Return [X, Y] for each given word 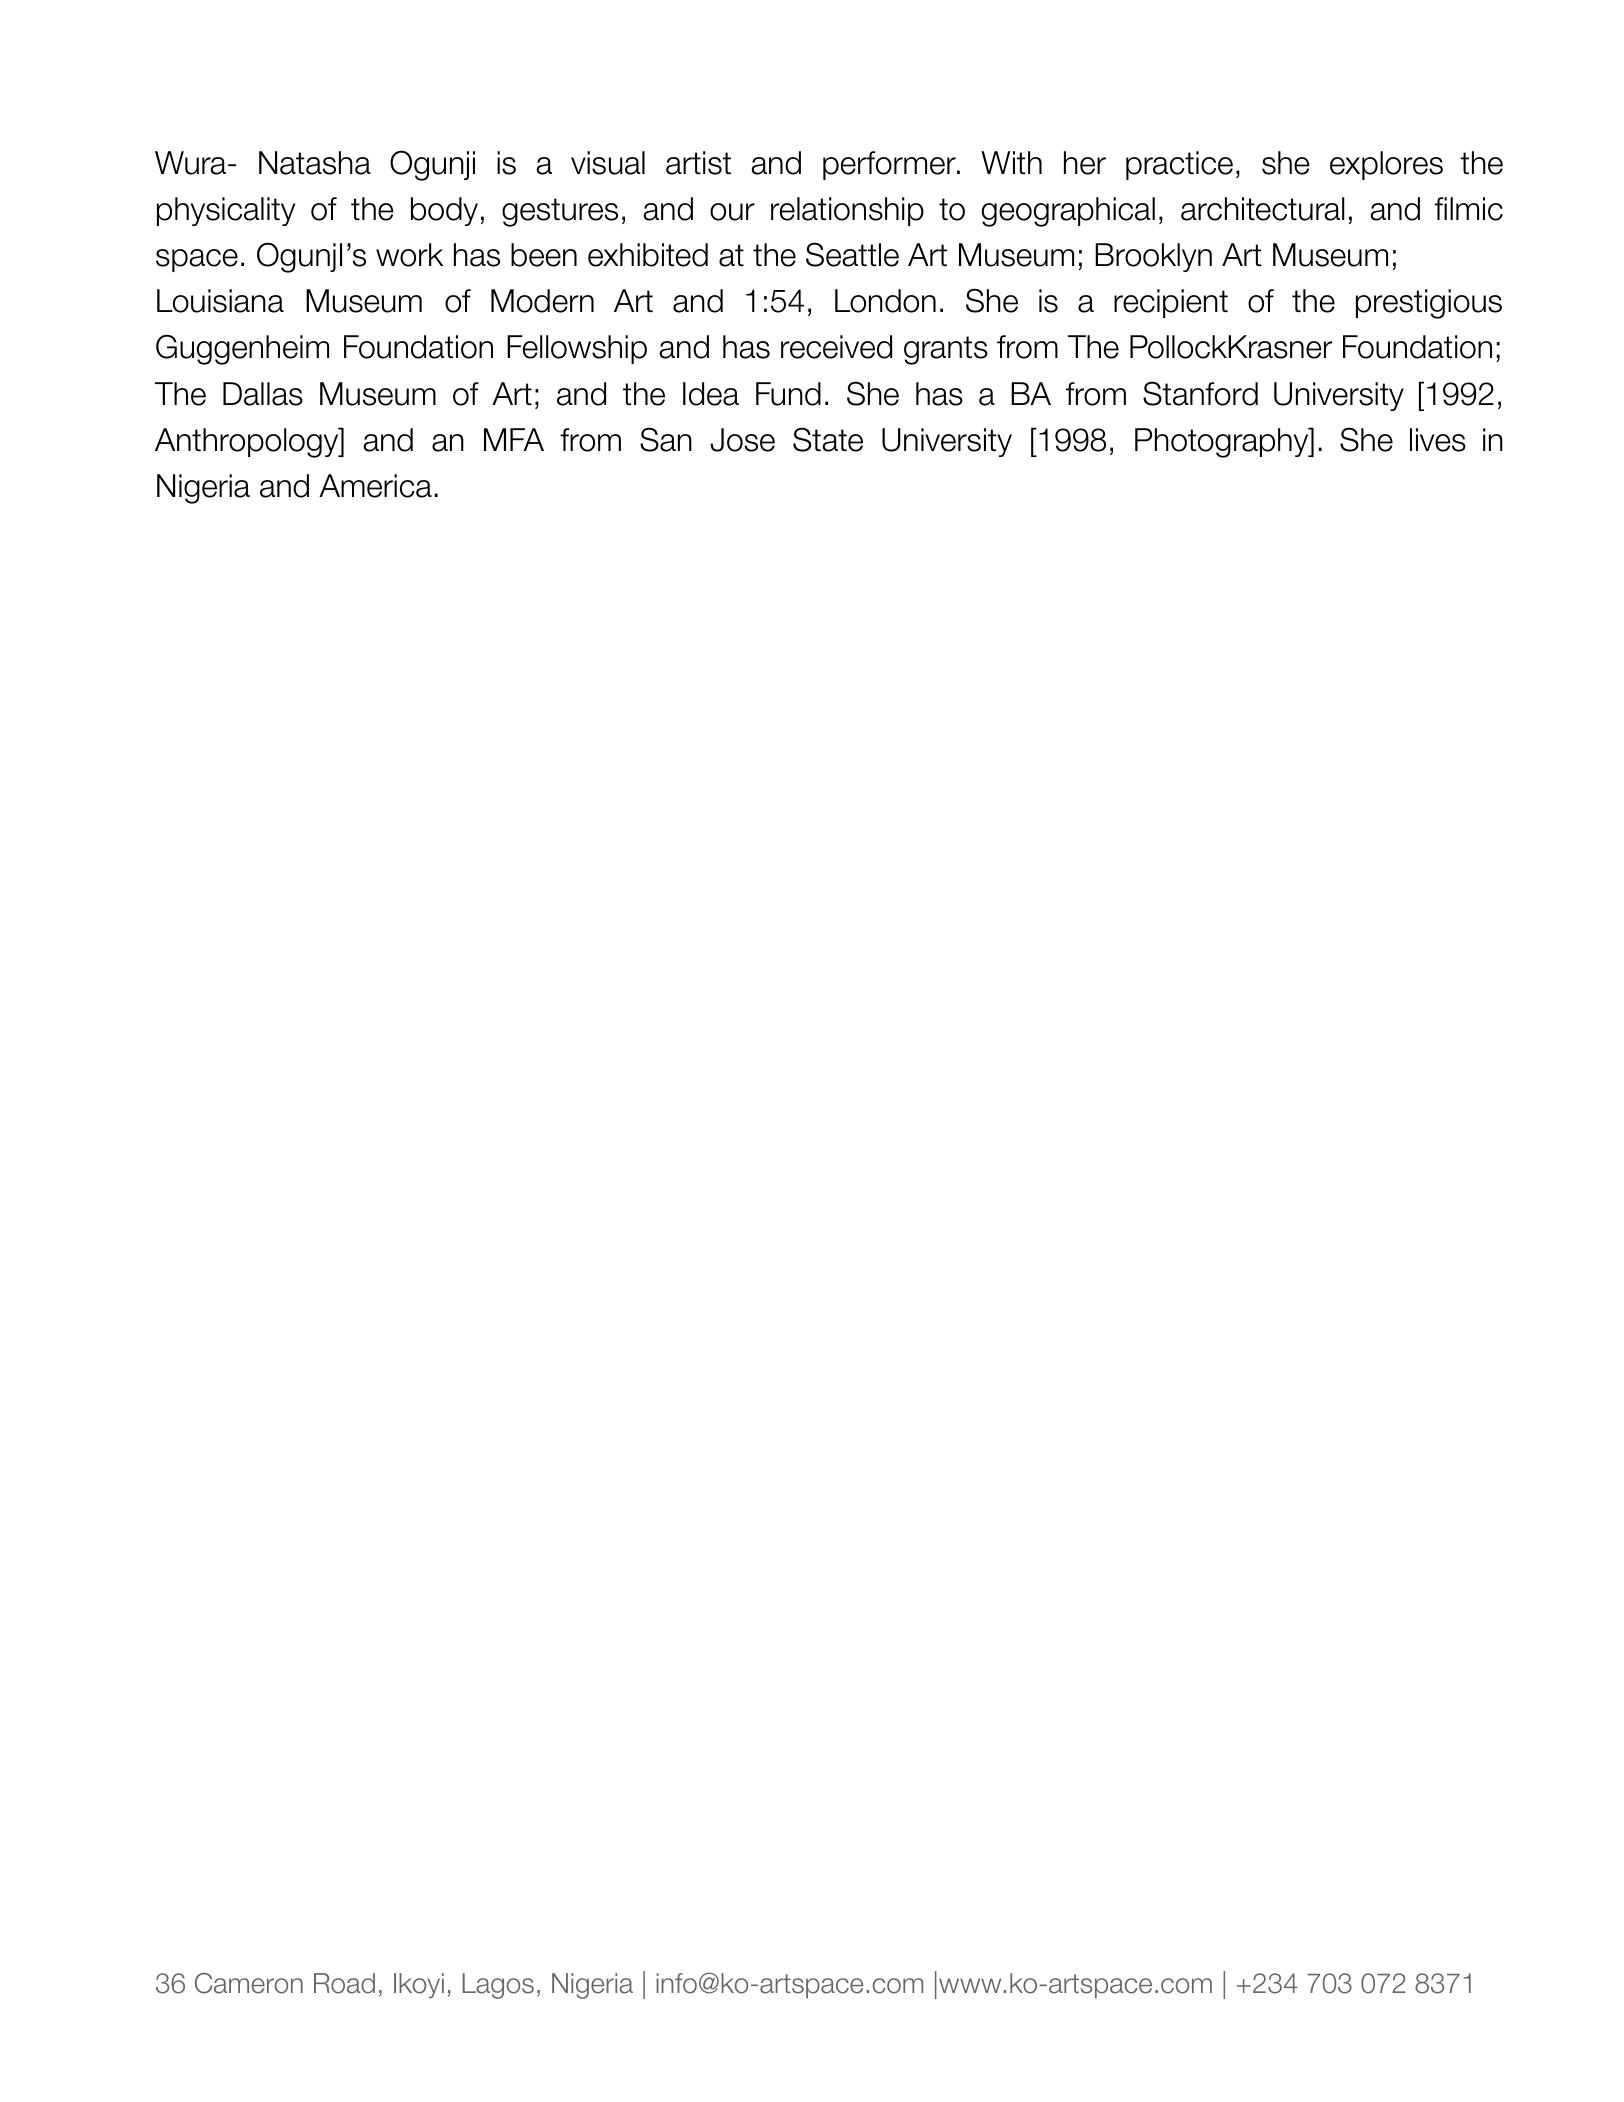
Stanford [1200, 393]
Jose [742, 440]
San [666, 439]
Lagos [498, 1986]
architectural [1263, 209]
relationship [847, 211]
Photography [1223, 442]
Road [344, 1983]
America [375, 486]
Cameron [249, 1983]
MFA [514, 439]
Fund [788, 394]
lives [1438, 440]
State [828, 440]
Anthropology [248, 442]
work [409, 255]
